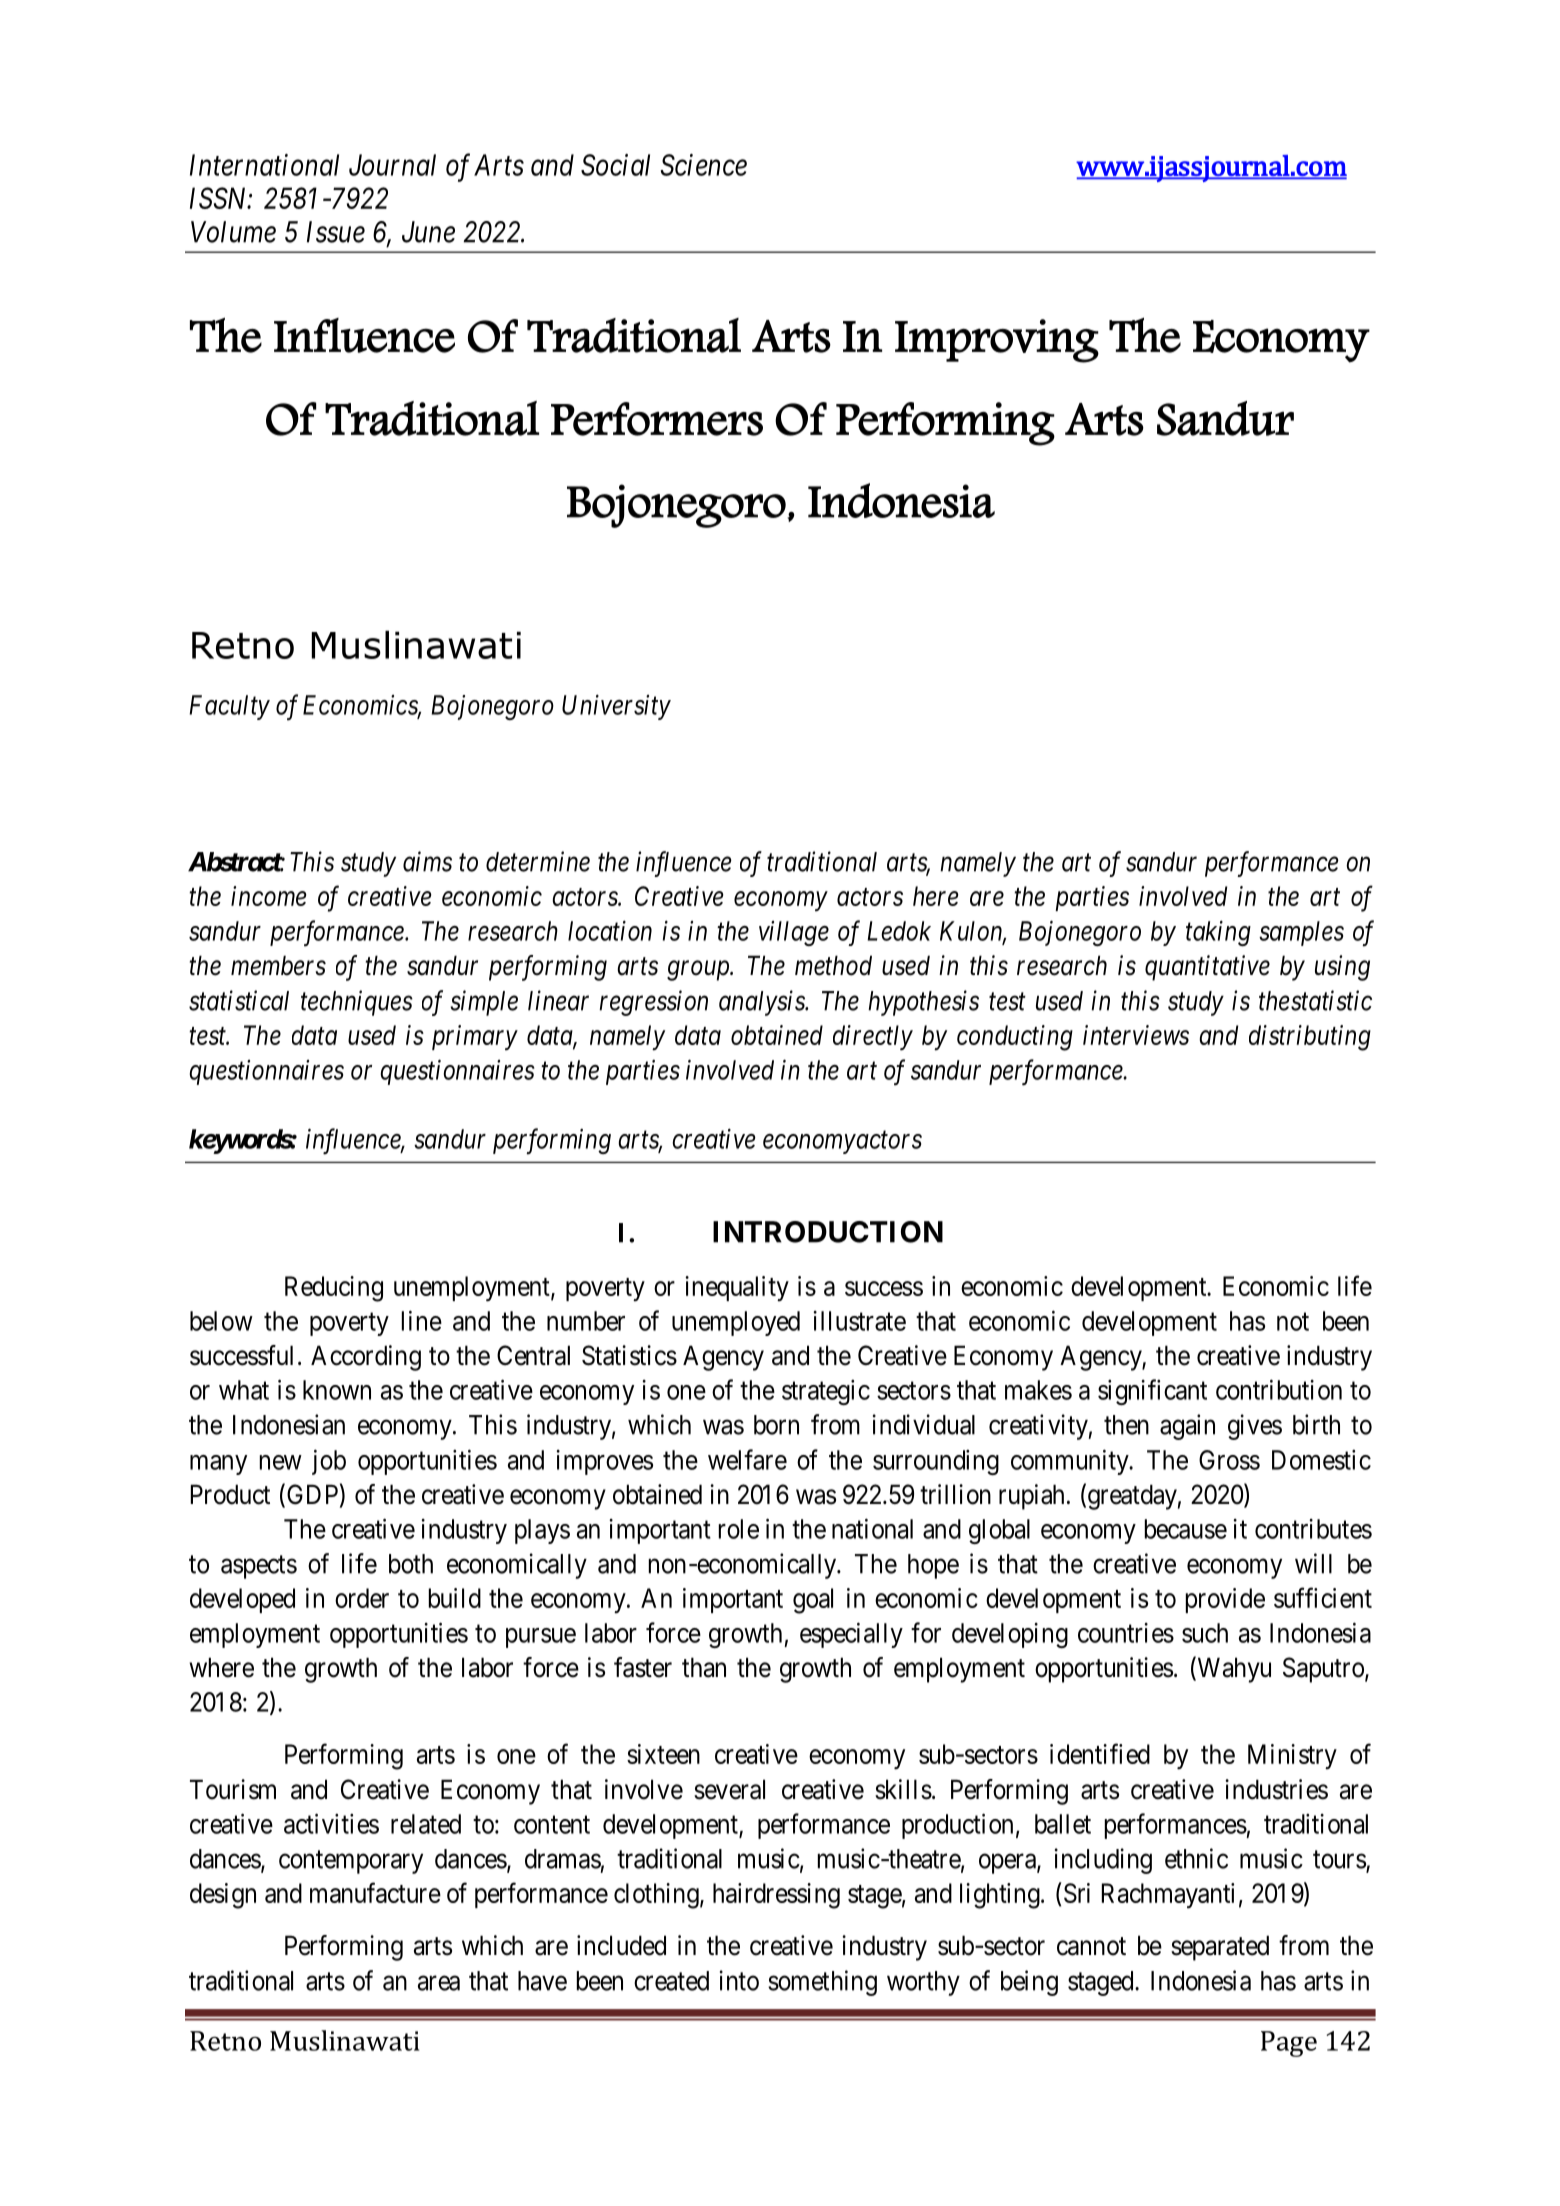 This page has height=2206, width=1560. What do you see at coordinates (362, 1598) in the page?
I see `order` at bounding box center [362, 1598].
